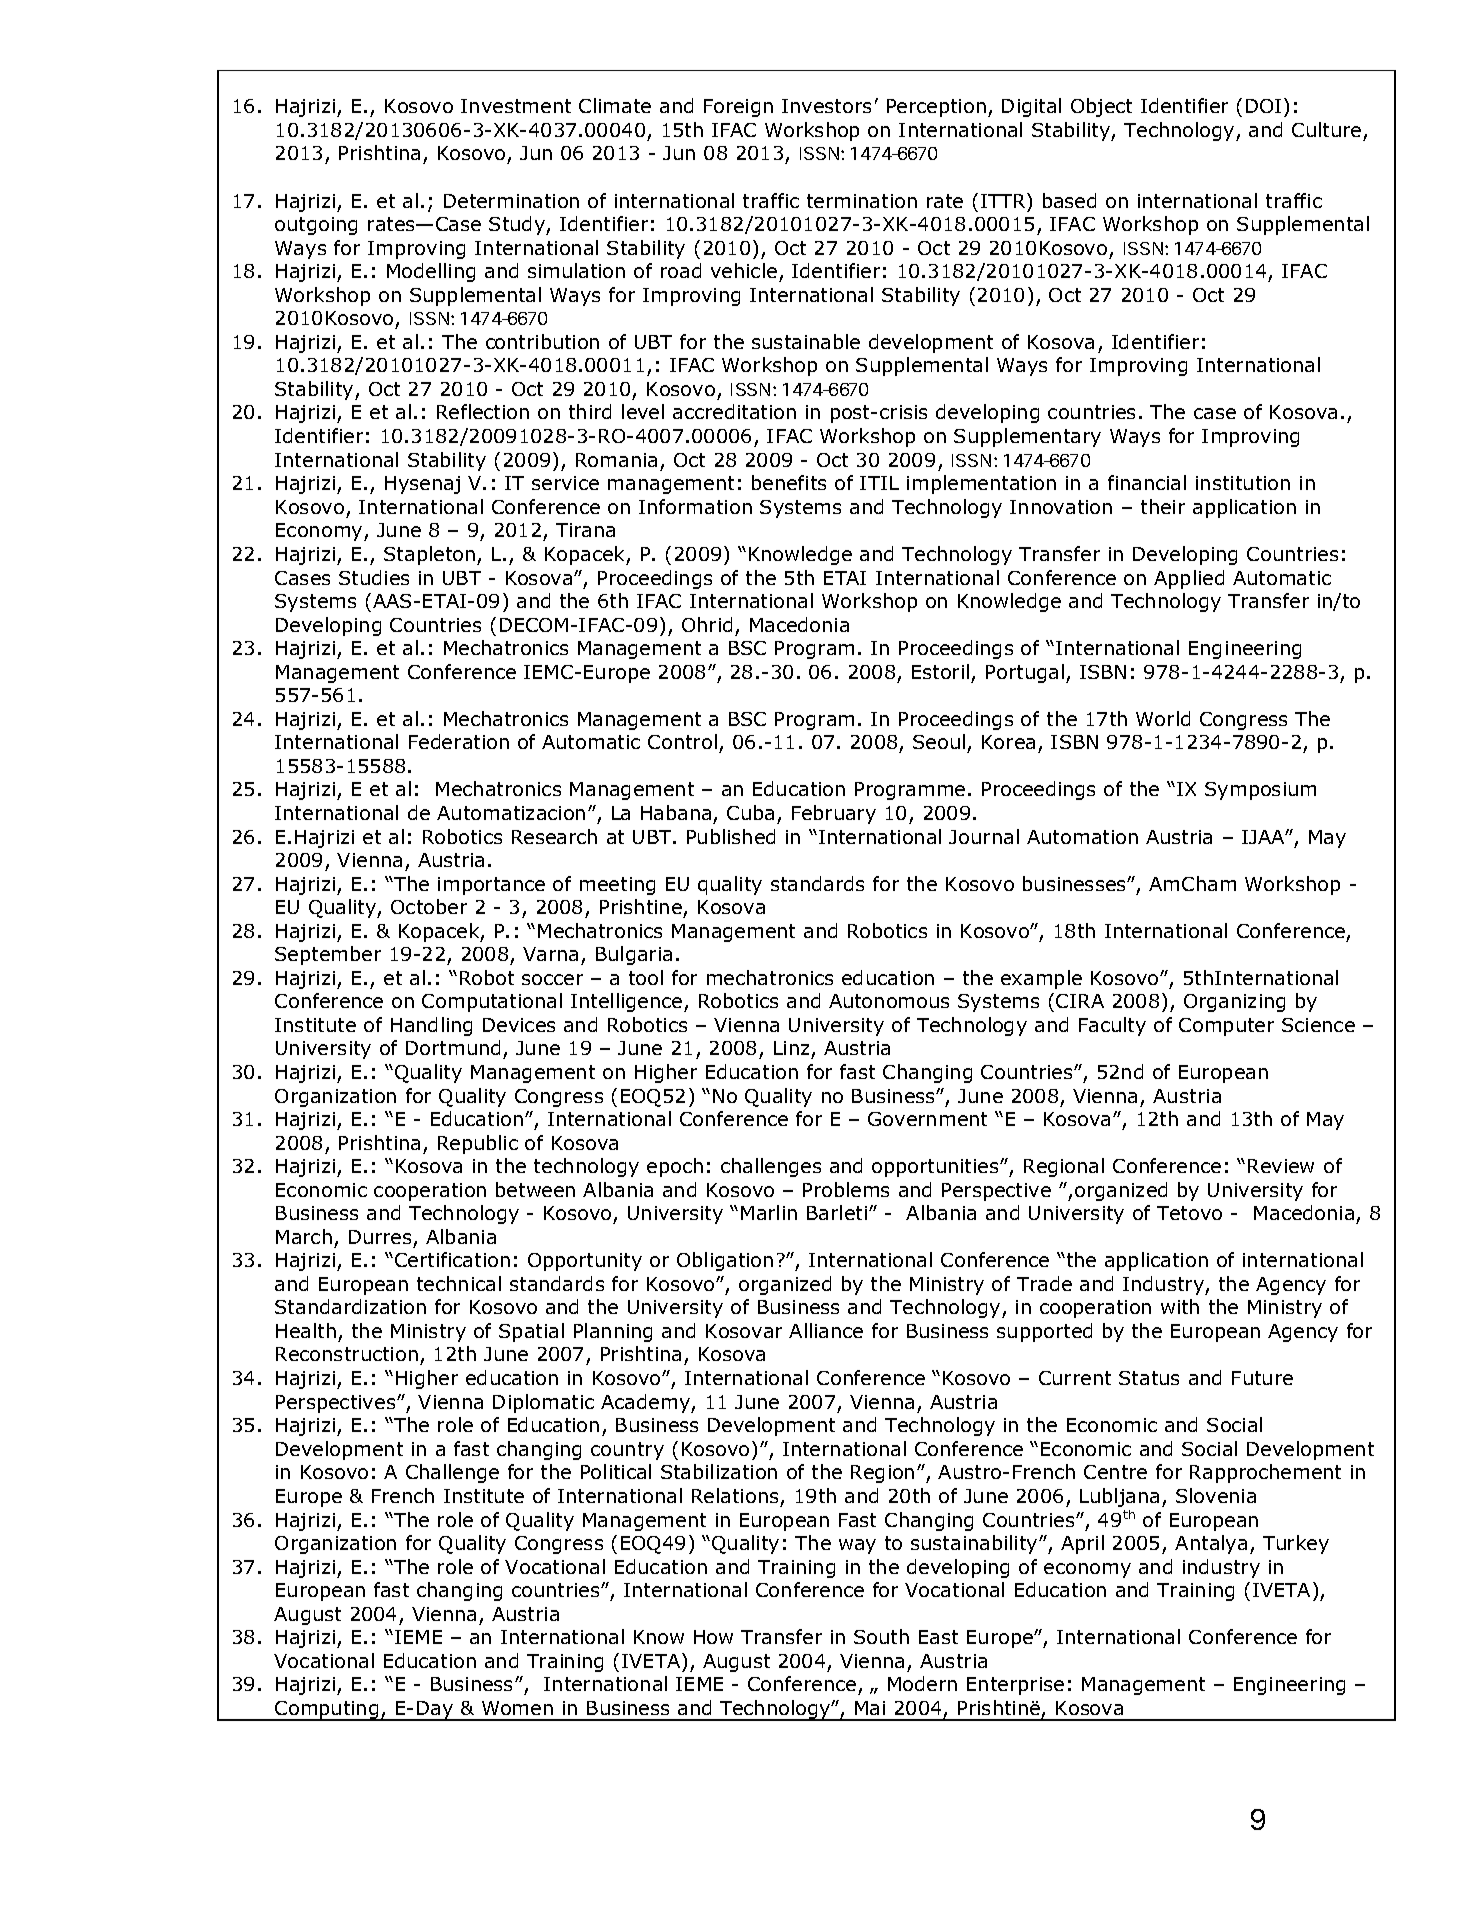  Describe the element at coordinates (1180, 1306) in the screenshot. I see `with` at that location.
